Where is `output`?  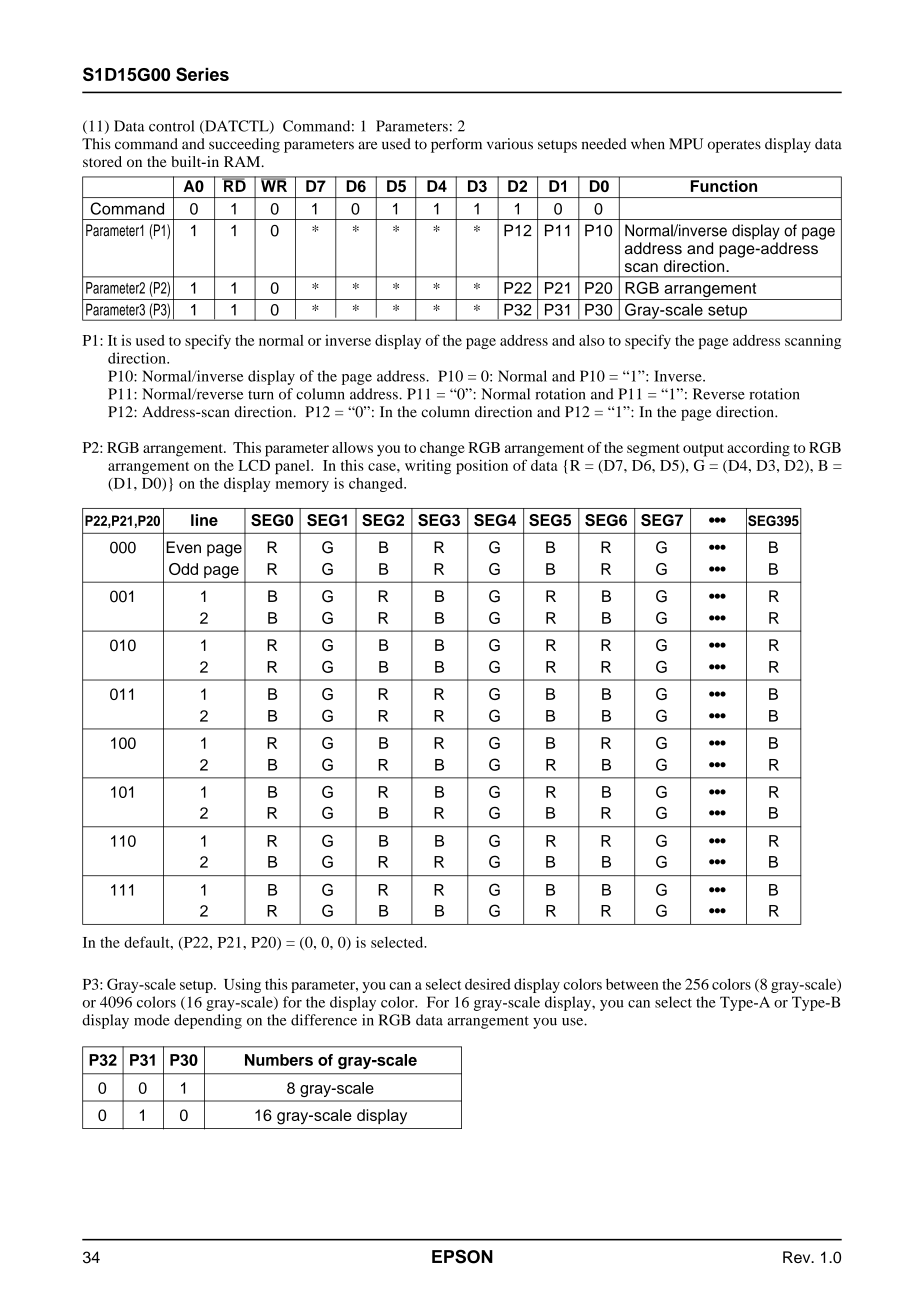
output is located at coordinates (703, 450).
